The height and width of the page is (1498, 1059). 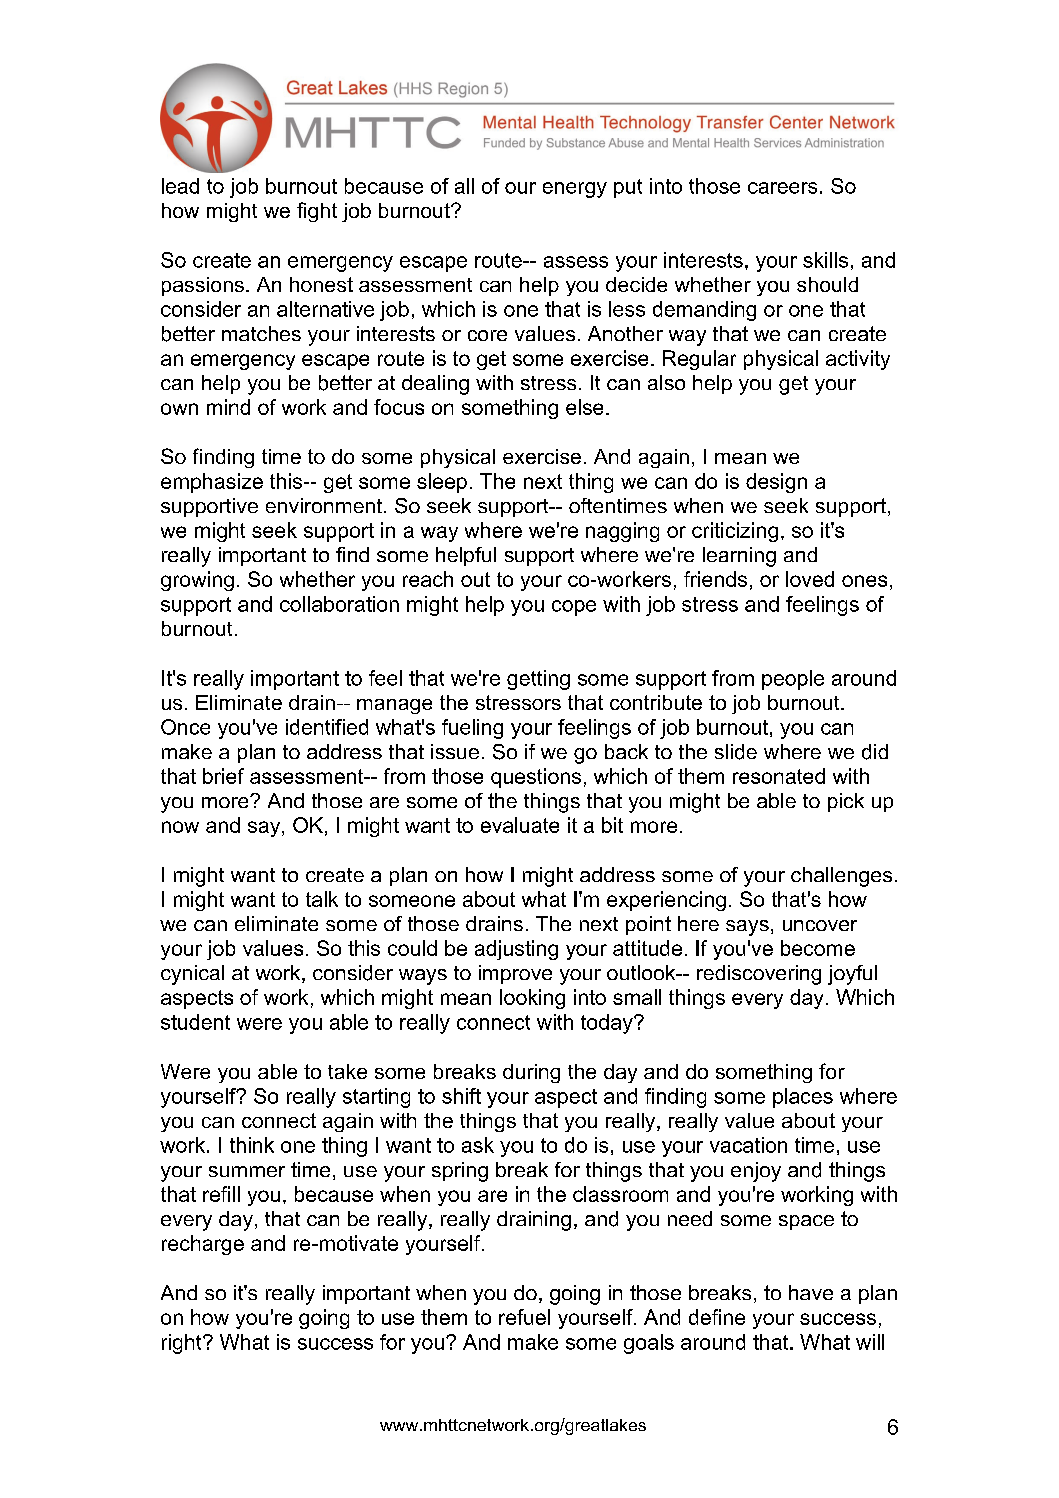 I want to click on sleep, so click(x=442, y=483).
